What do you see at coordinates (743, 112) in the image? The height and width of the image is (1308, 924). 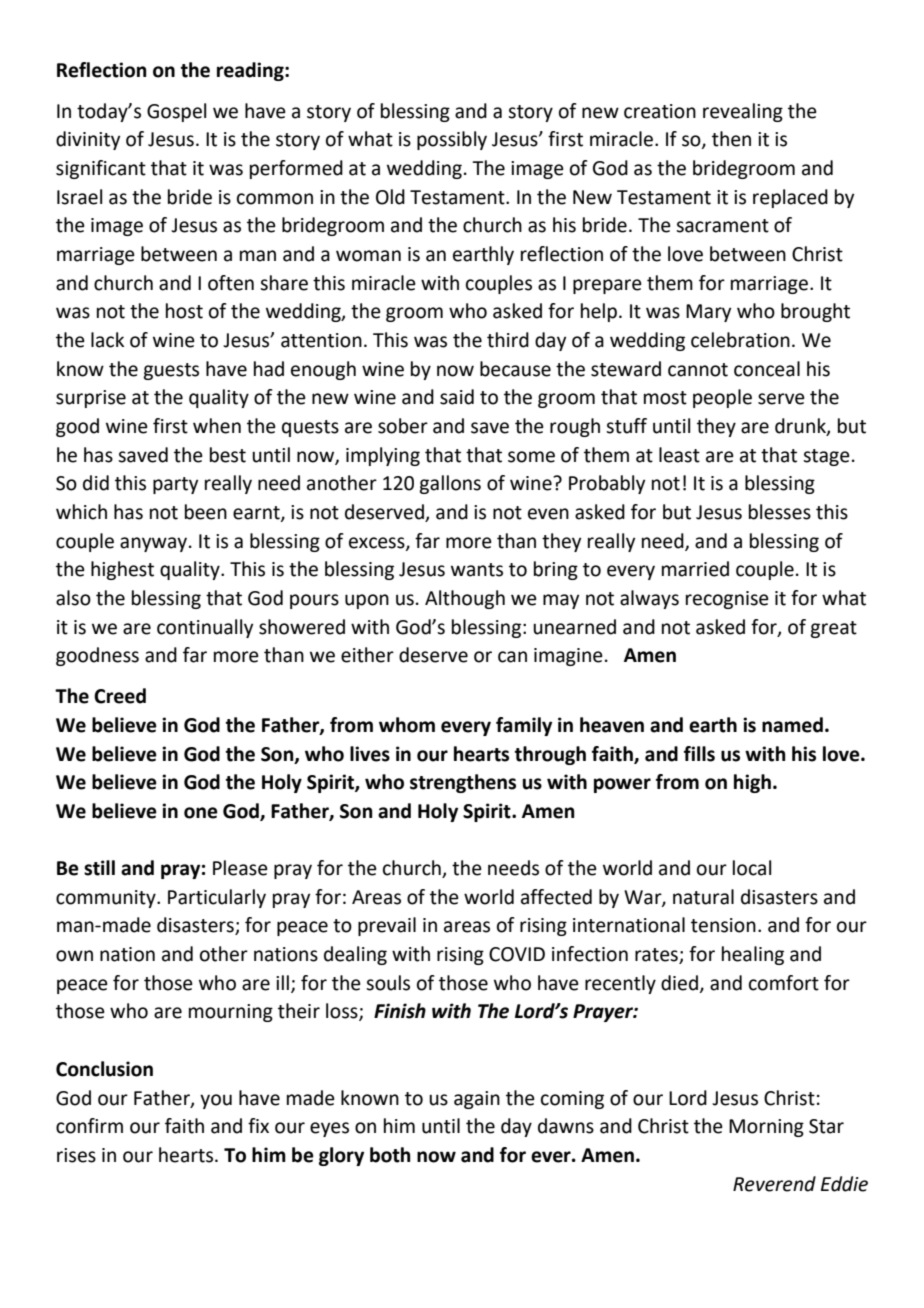 I see `revealing` at bounding box center [743, 112].
